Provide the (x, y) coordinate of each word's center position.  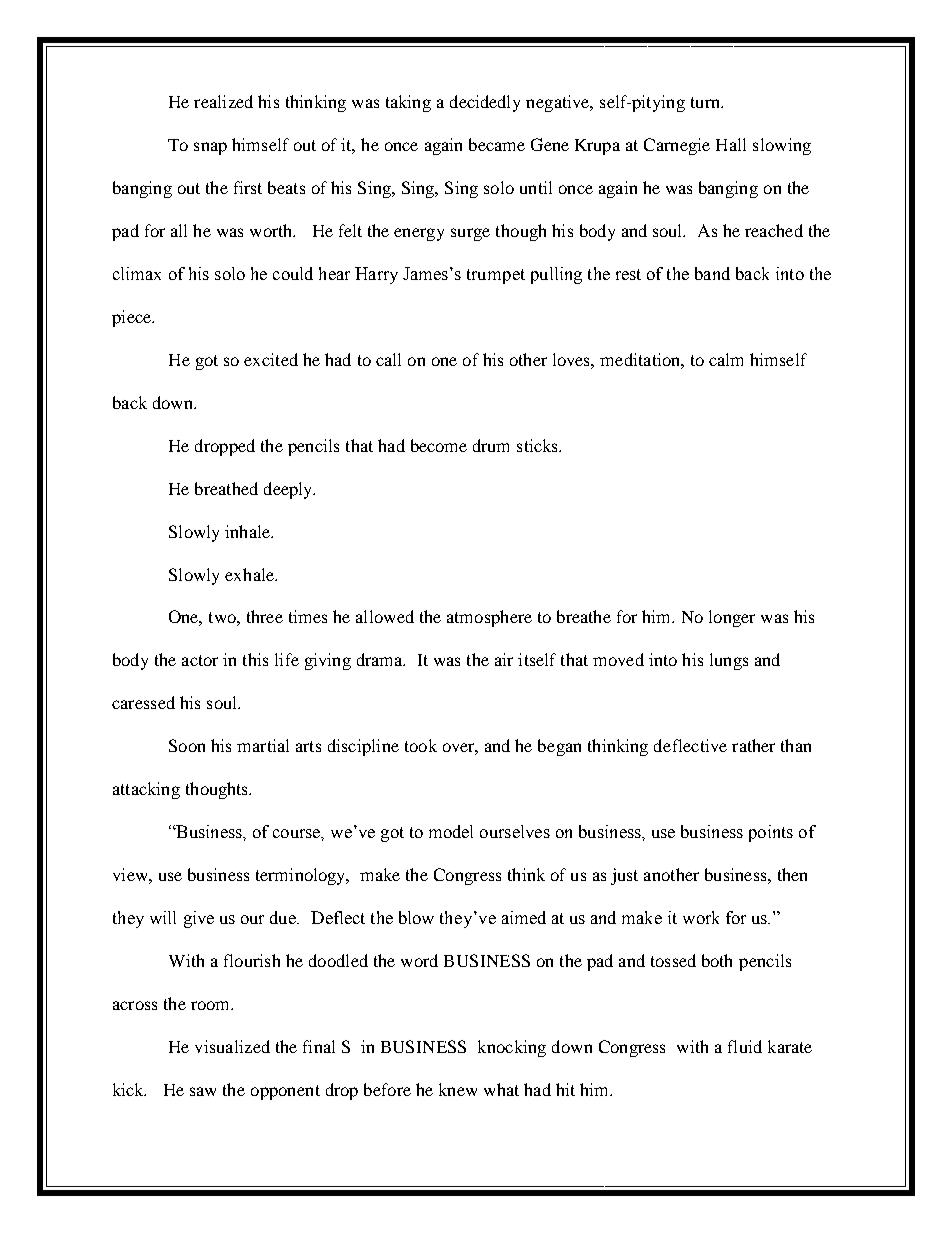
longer (732, 618)
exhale (250, 574)
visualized (232, 1046)
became (497, 144)
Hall (731, 144)
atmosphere (489, 618)
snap (210, 148)
